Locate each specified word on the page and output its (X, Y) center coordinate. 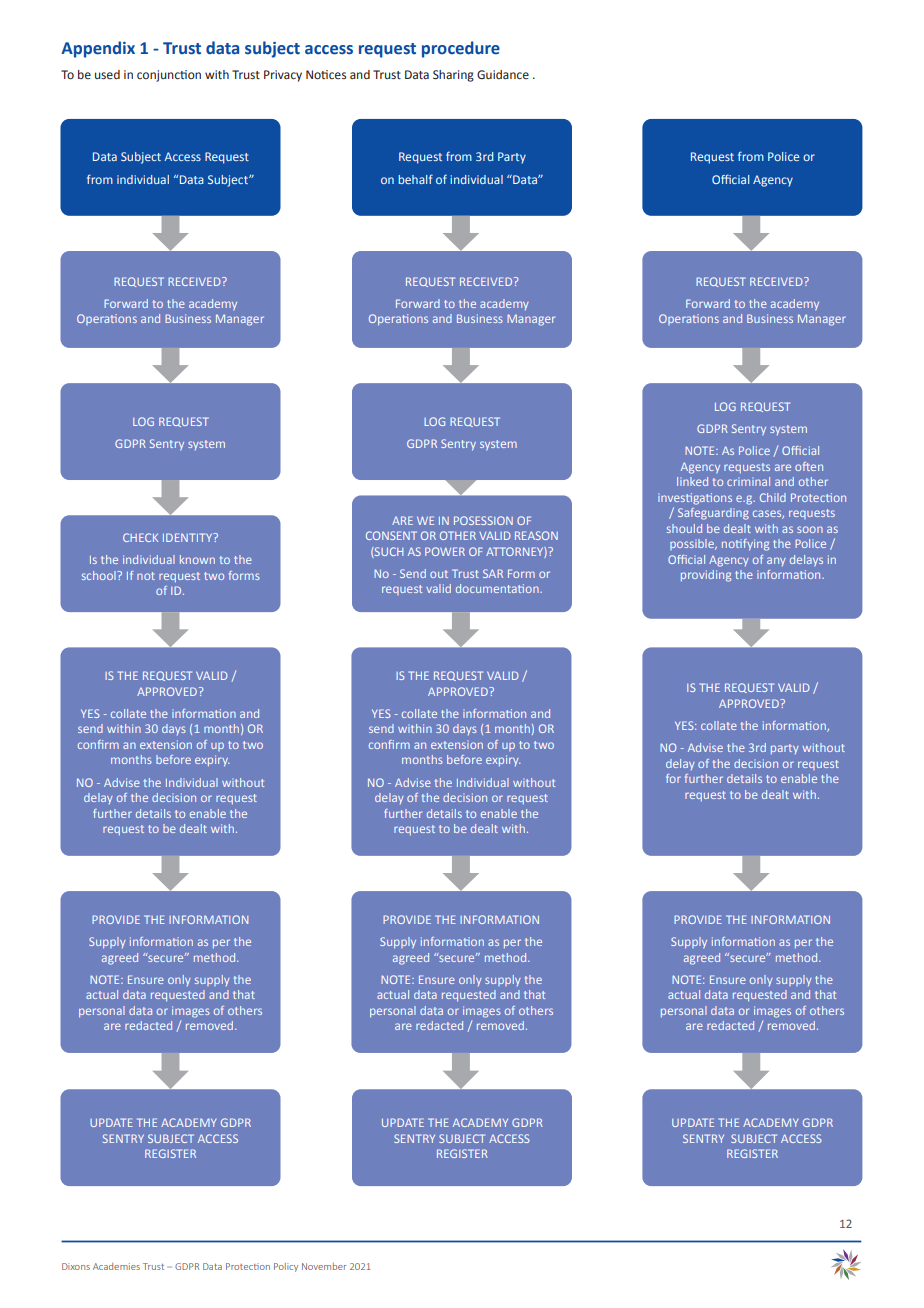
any (776, 561)
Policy (286, 1267)
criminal (748, 481)
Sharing (453, 76)
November (324, 1266)
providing (706, 576)
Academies (116, 1266)
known (197, 559)
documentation (498, 588)
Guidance (503, 74)
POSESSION (483, 520)
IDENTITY (189, 537)
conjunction (169, 76)
